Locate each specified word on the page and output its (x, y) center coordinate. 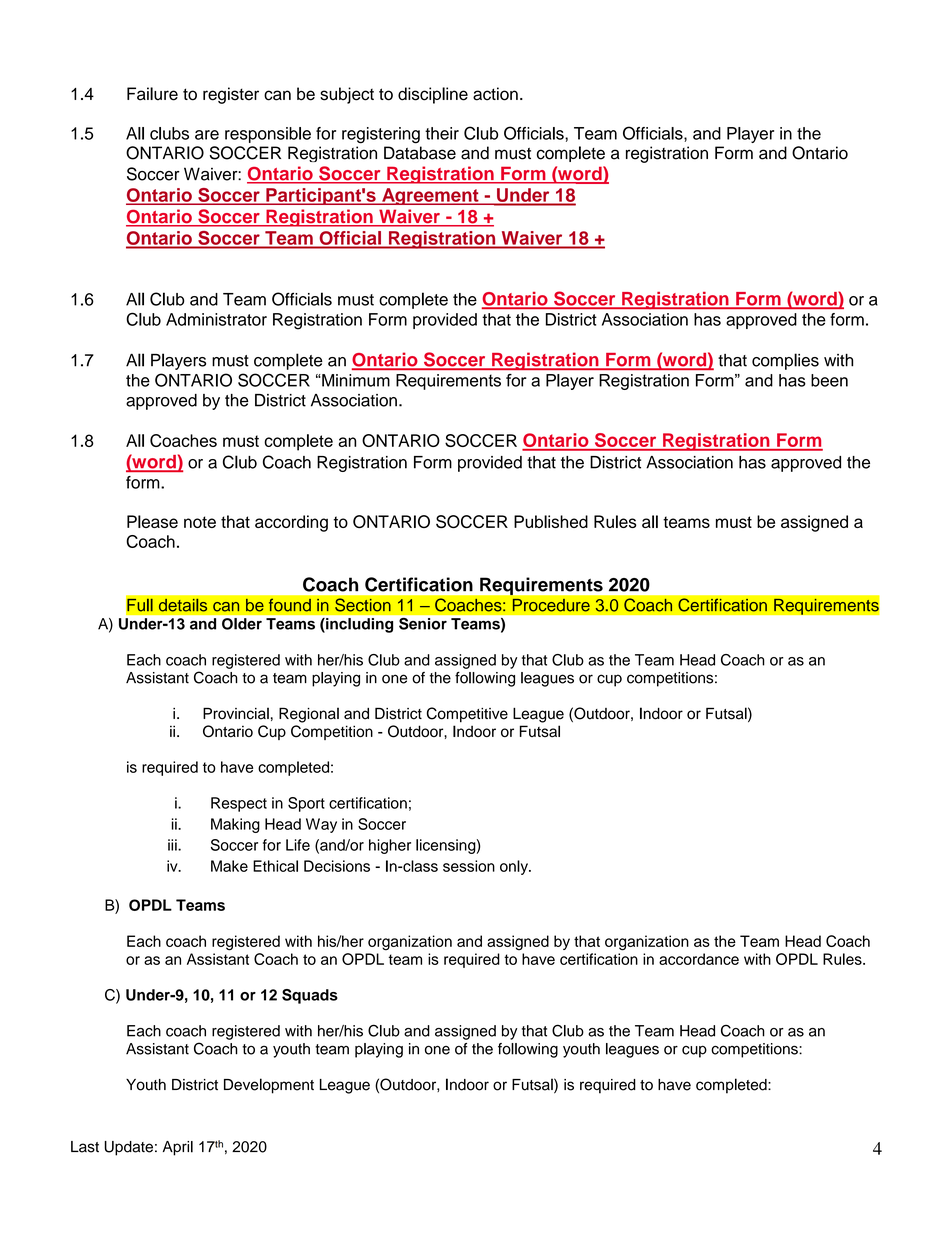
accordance (699, 959)
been (829, 380)
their (442, 133)
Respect (239, 804)
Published (551, 521)
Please (152, 521)
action (495, 94)
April (178, 1148)
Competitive (467, 715)
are (207, 135)
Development (269, 1086)
